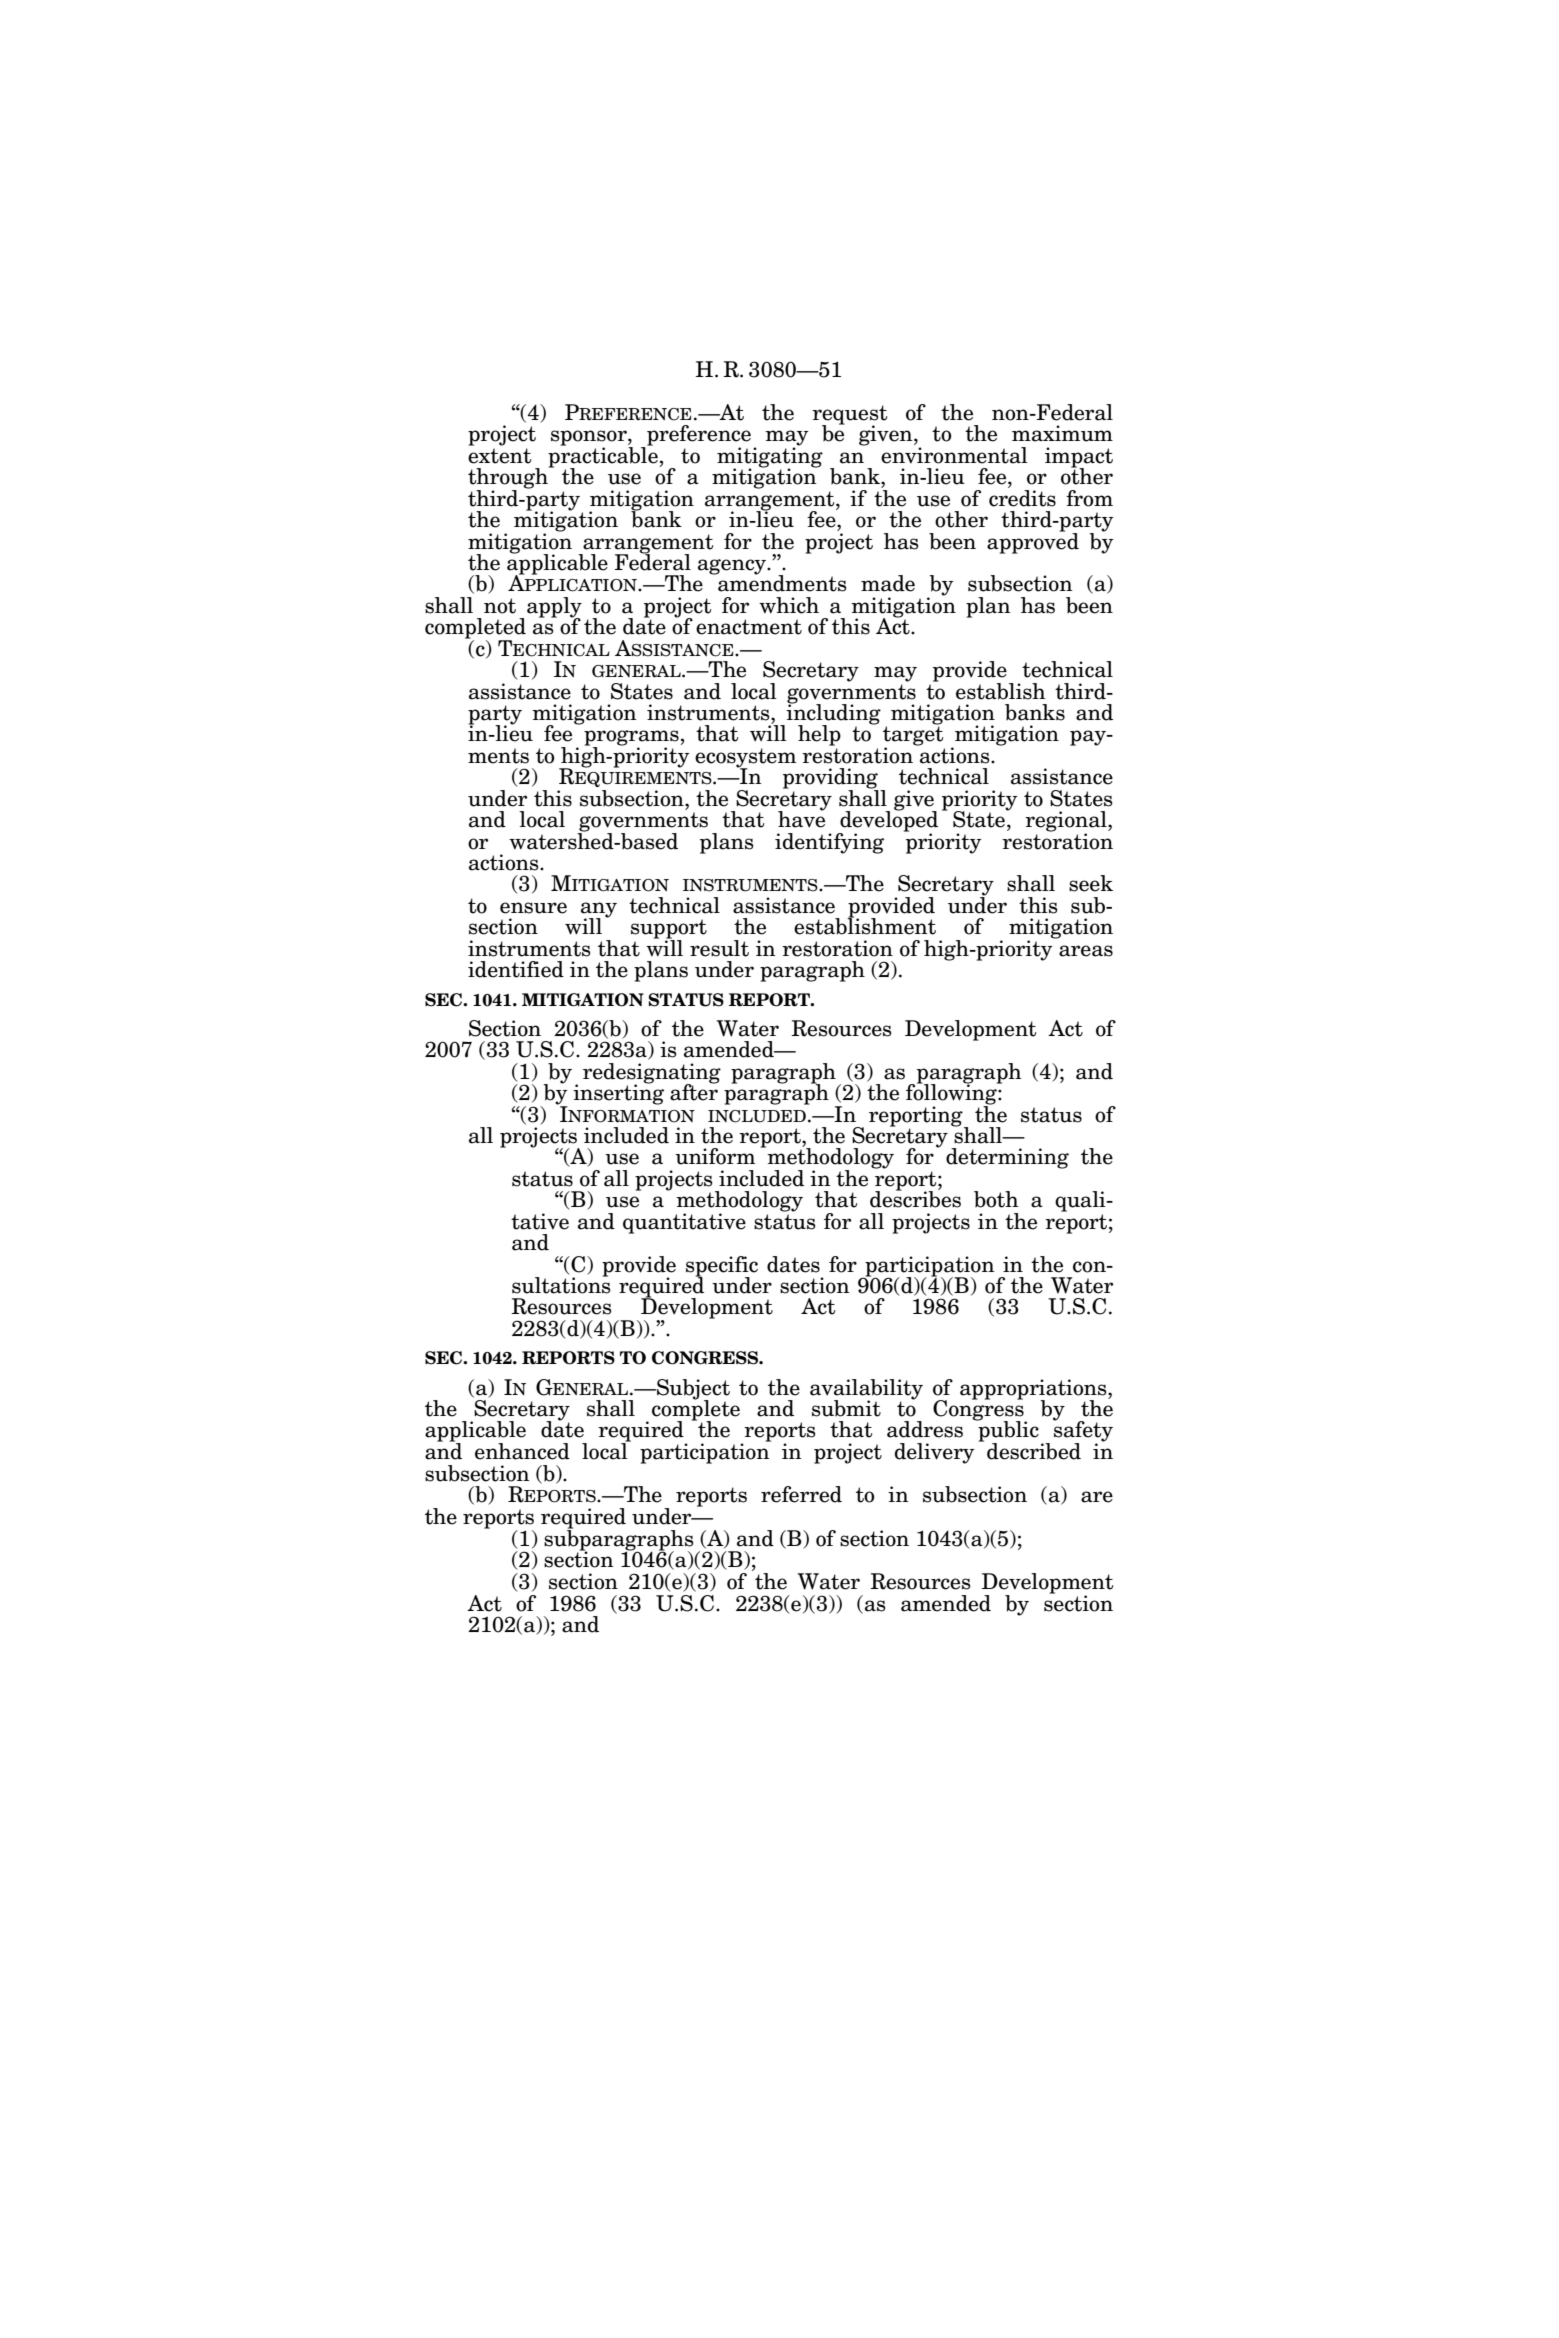 This screenshot has height=2338, width=1559. What do you see at coordinates (719, 948) in the screenshot?
I see `result` at bounding box center [719, 948].
